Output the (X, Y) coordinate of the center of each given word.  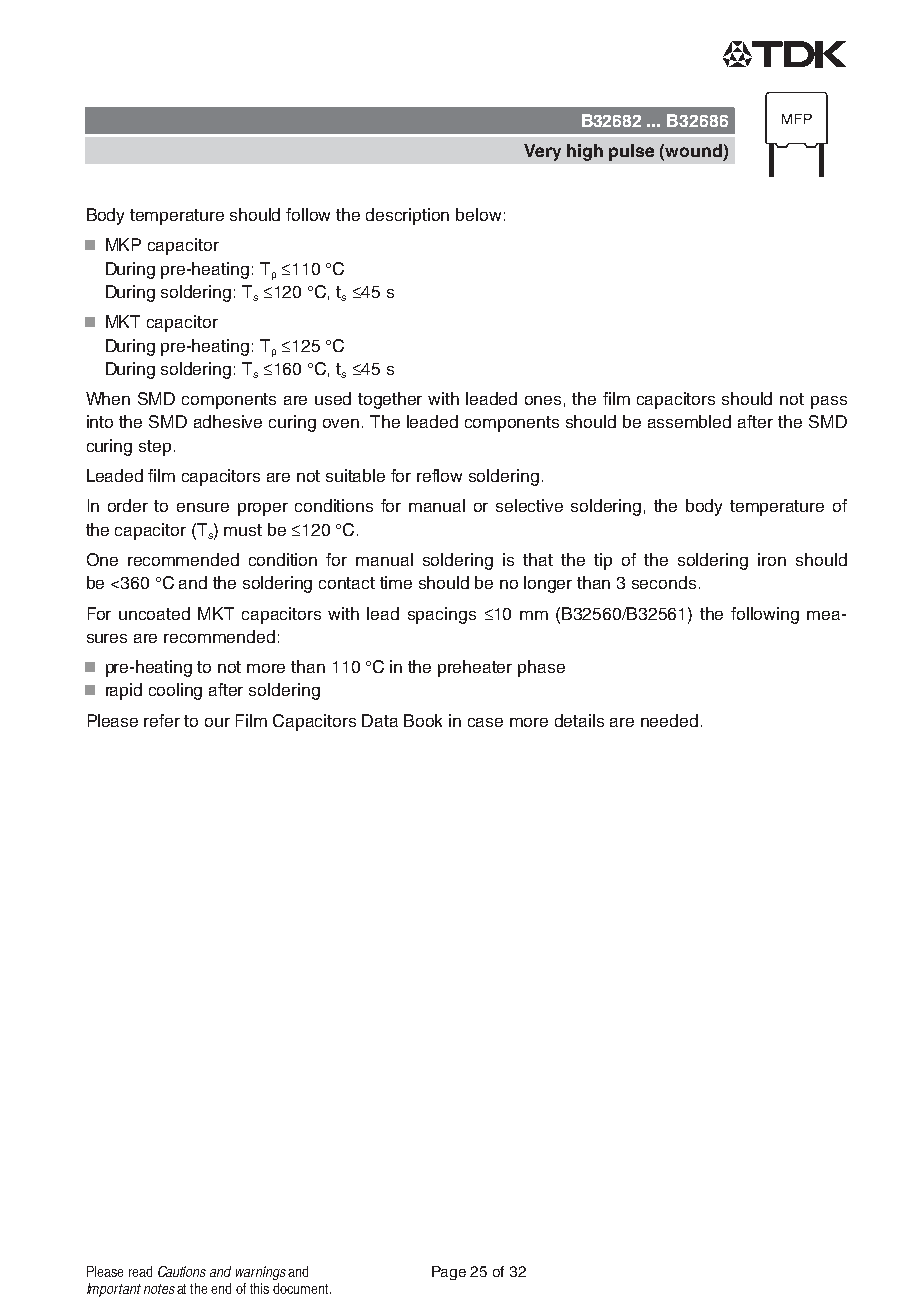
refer (162, 720)
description (407, 216)
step (155, 448)
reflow (439, 475)
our (217, 722)
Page (449, 1273)
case (485, 722)
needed (669, 720)
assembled (689, 421)
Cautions (182, 1271)
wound (693, 150)
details (579, 720)
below (478, 214)
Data (380, 720)
